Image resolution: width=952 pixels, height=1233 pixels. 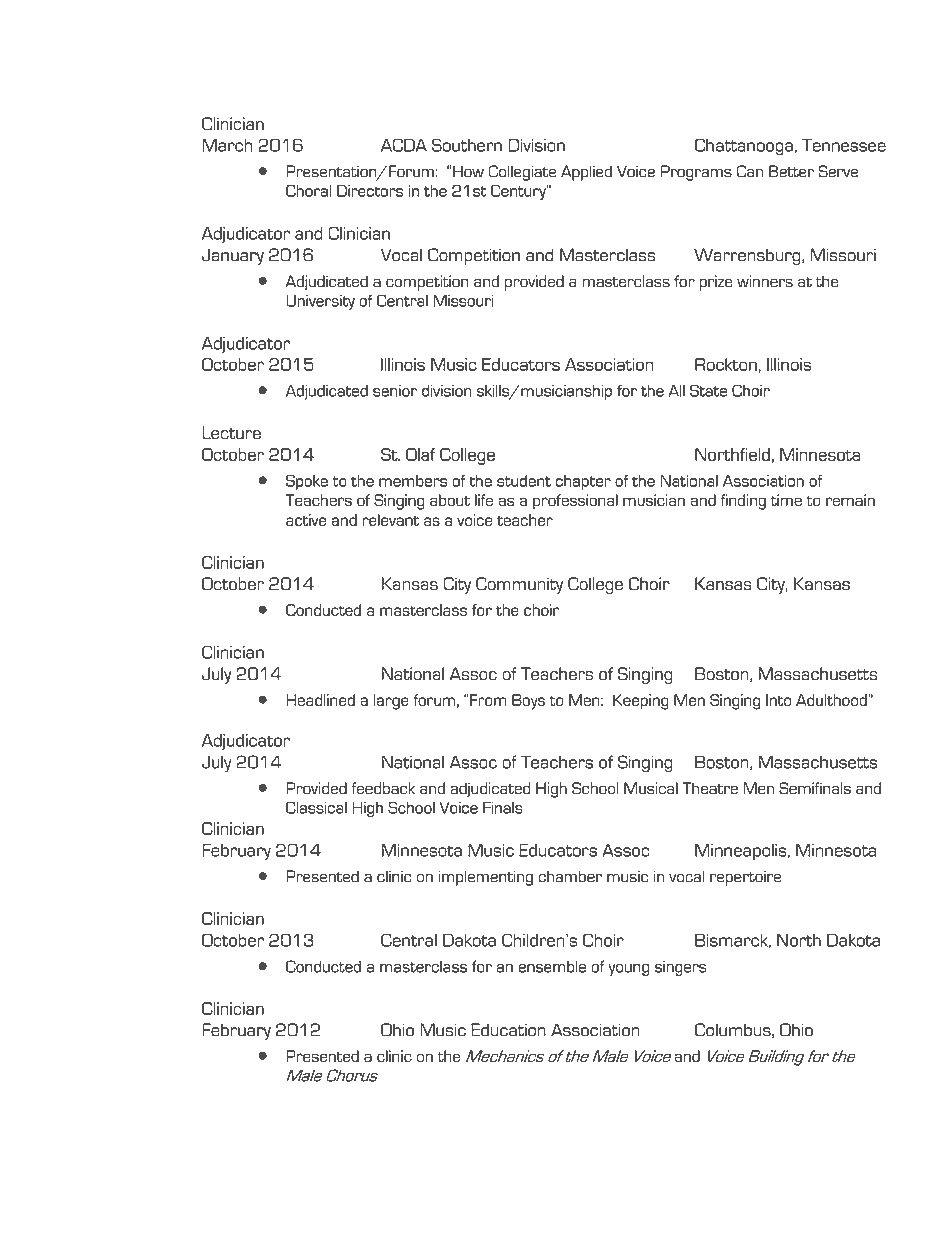 I want to click on Headlined, so click(x=320, y=700).
